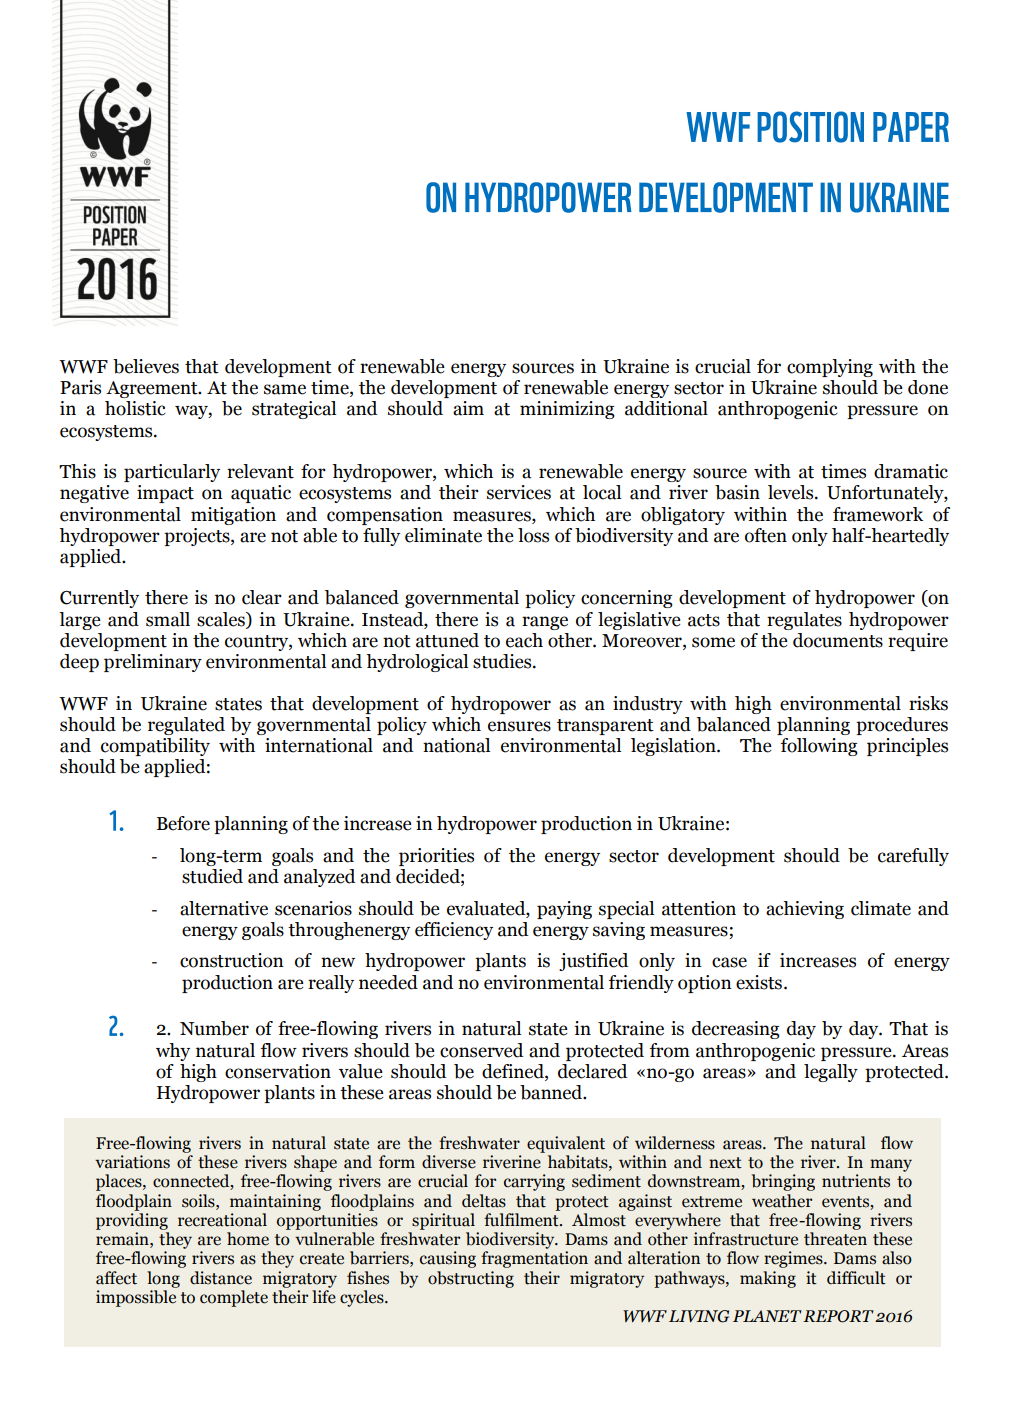 The width and height of the image is (1009, 1427). I want to click on difficult, so click(856, 1278).
